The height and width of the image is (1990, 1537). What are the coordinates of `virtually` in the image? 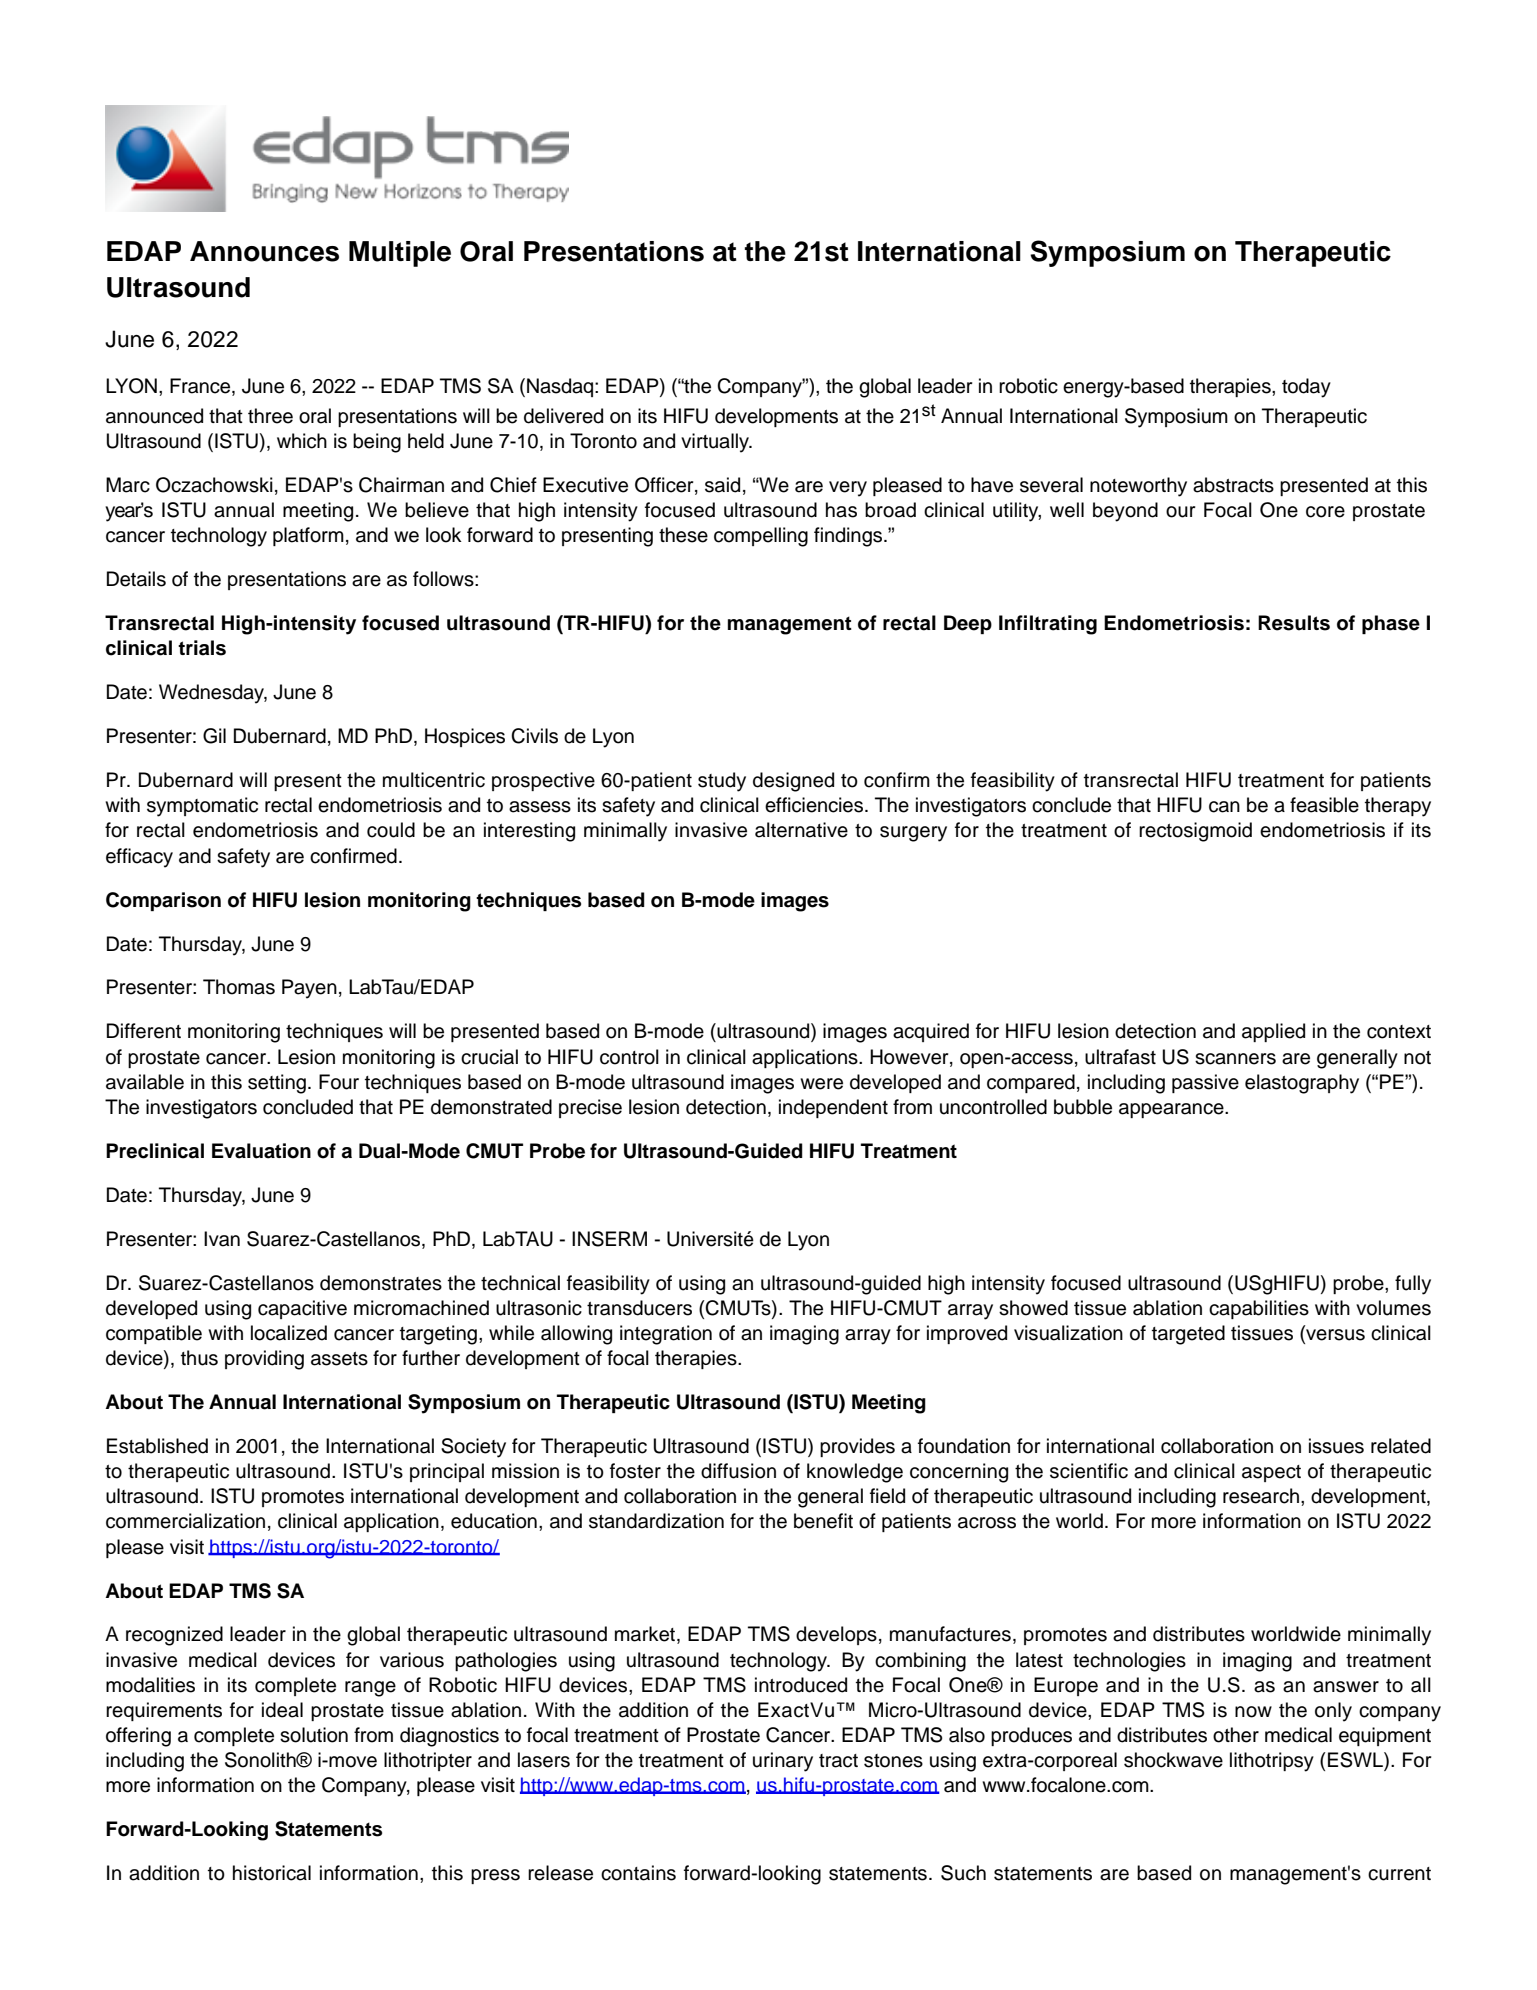 It's located at (716, 443).
